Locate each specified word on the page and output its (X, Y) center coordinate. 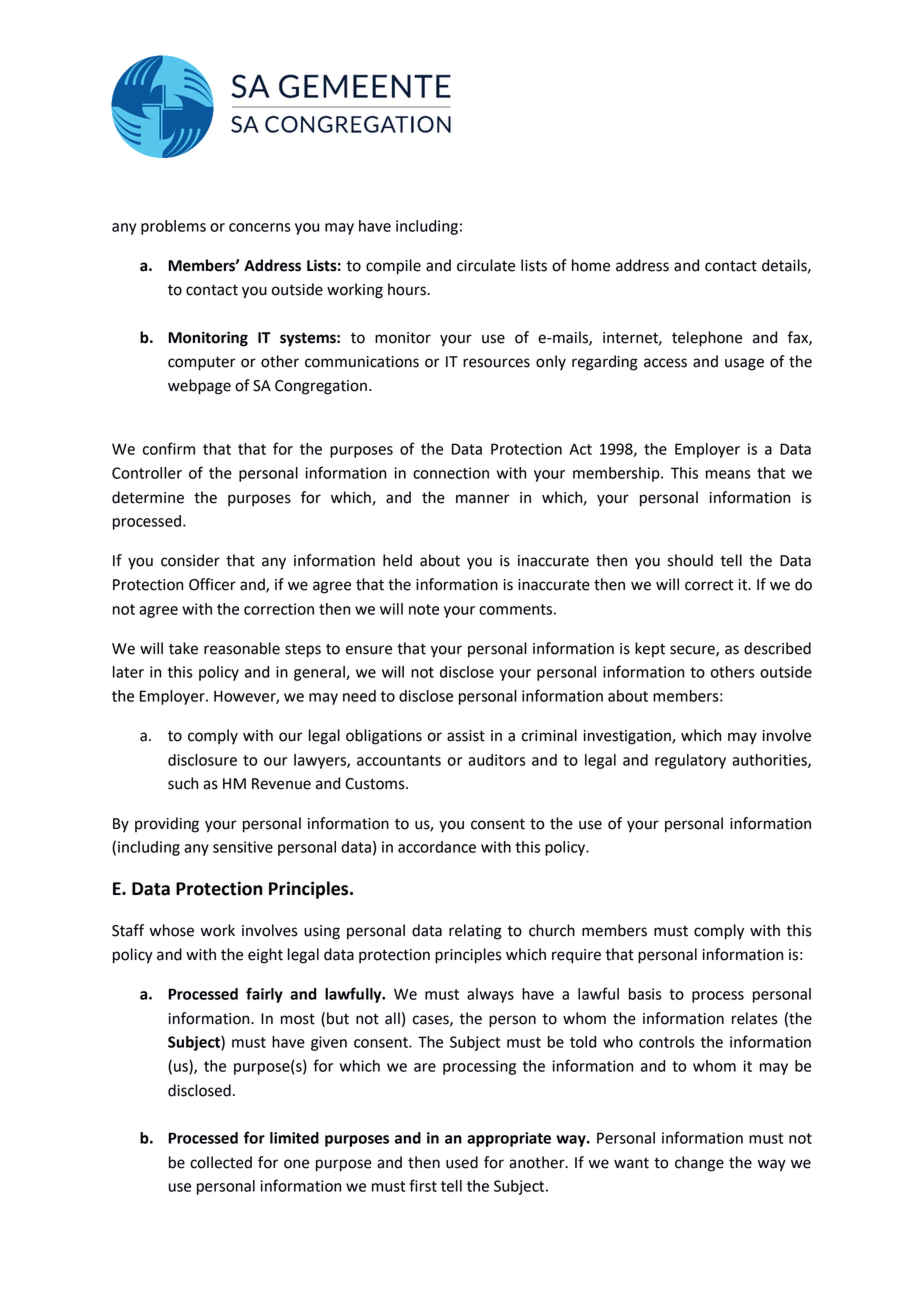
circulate (486, 265)
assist (466, 736)
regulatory (690, 761)
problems (173, 227)
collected (221, 1162)
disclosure (202, 760)
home (591, 265)
